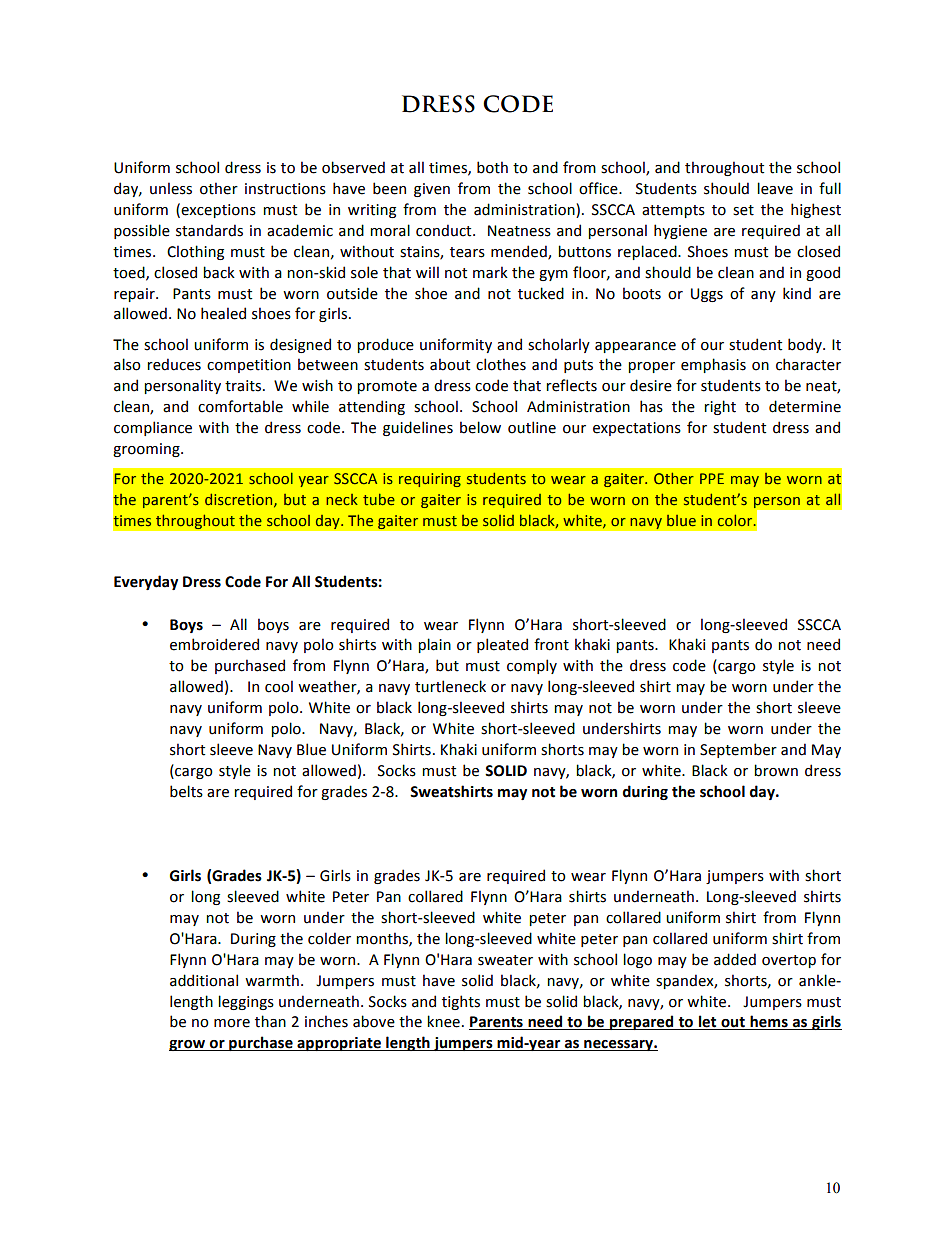  What do you see at coordinates (232, 1023) in the image?
I see `more` at bounding box center [232, 1023].
